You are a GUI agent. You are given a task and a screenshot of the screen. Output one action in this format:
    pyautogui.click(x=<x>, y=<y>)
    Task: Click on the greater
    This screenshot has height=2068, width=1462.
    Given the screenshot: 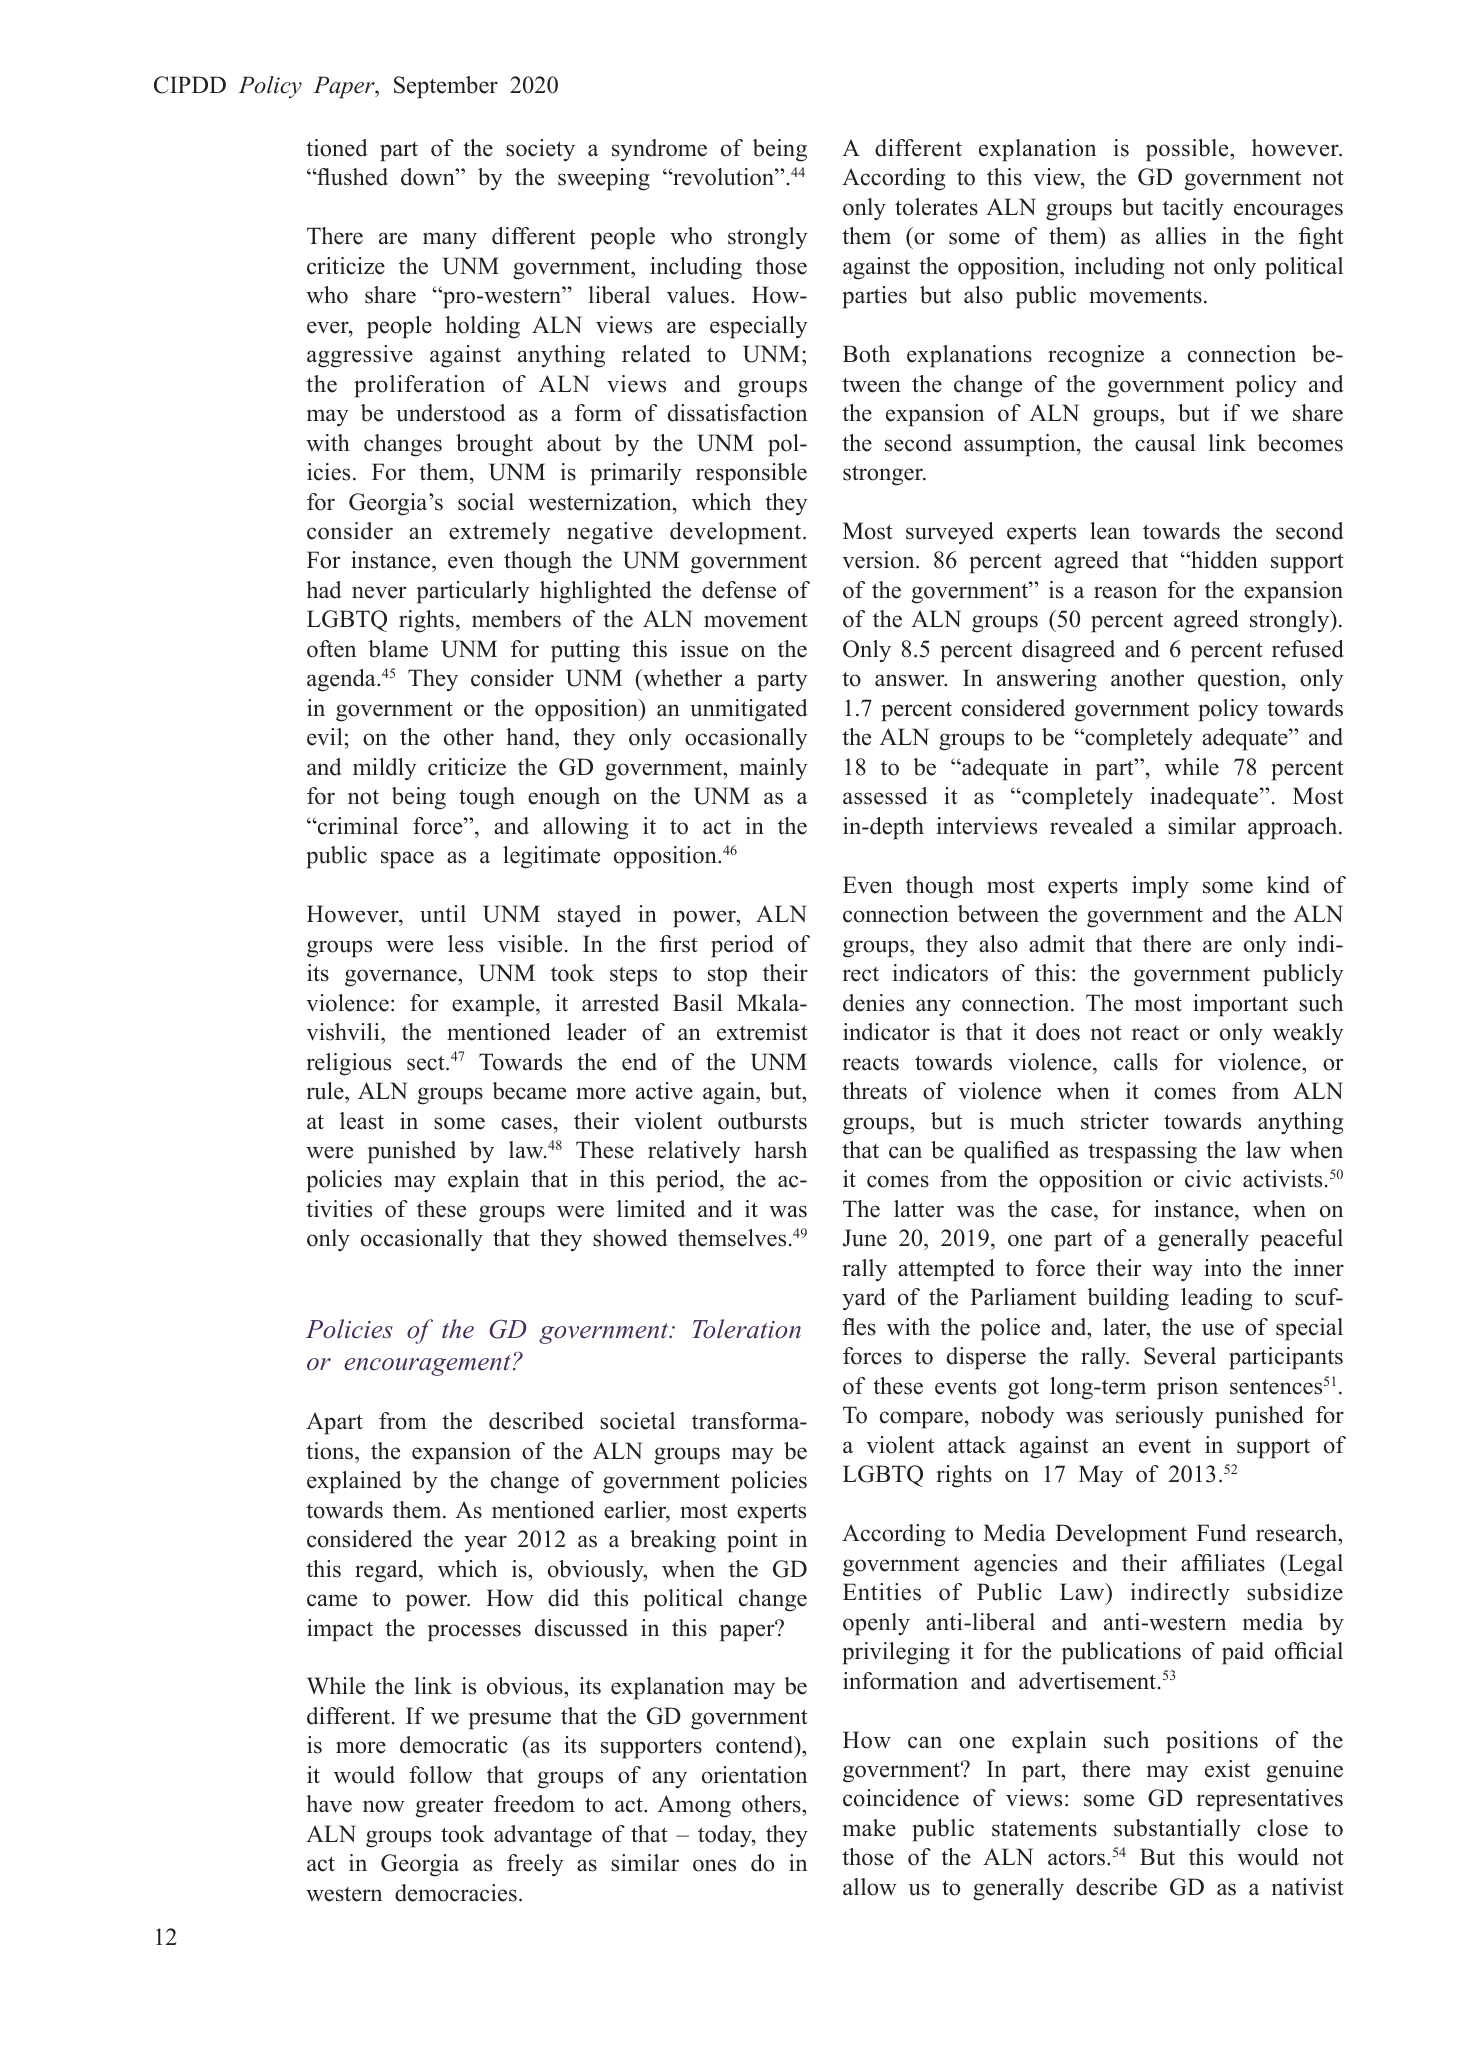 What is the action you would take?
    pyautogui.click(x=449, y=1808)
